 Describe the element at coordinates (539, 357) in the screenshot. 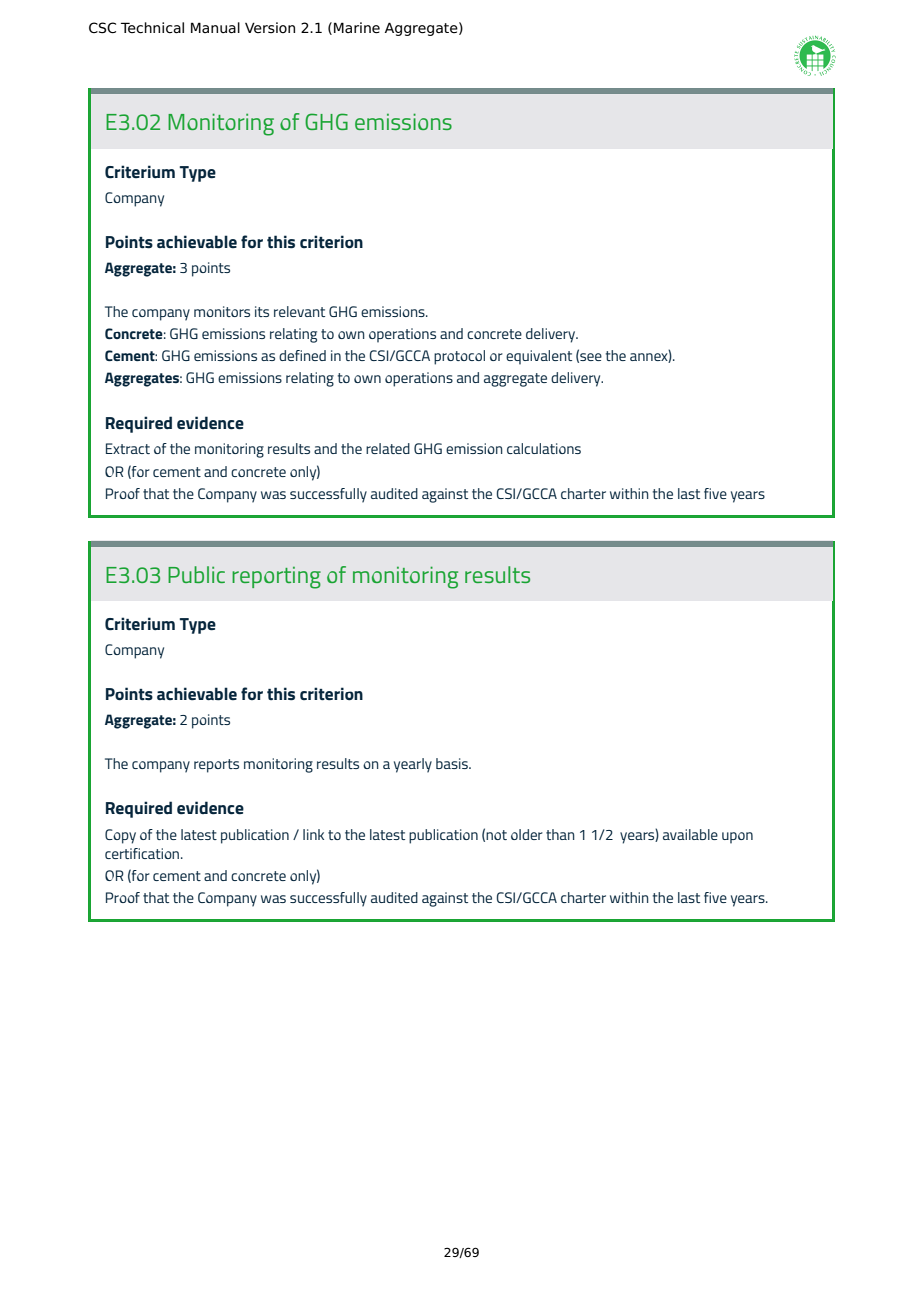

I see `equivalent` at that location.
